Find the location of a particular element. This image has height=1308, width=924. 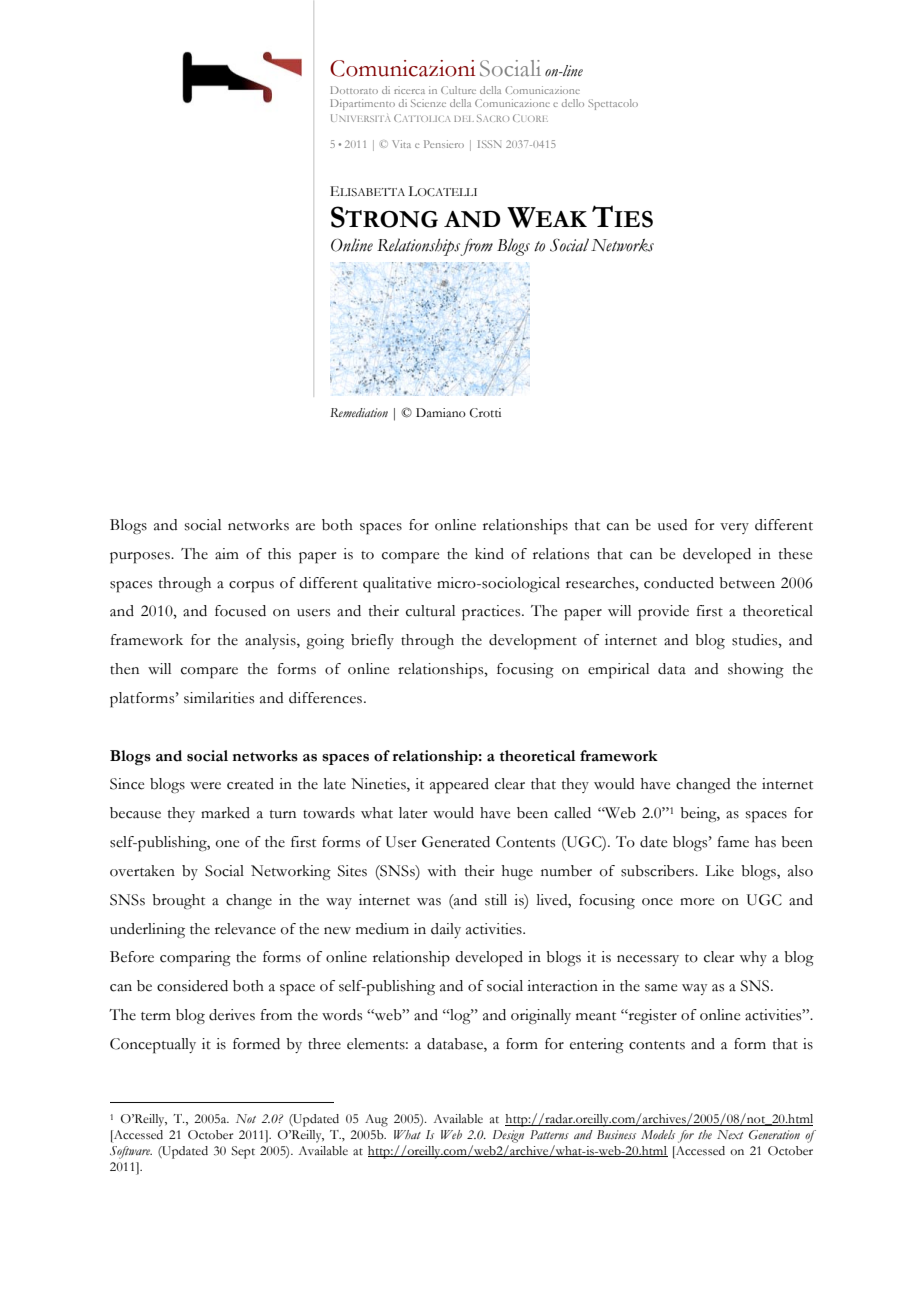

dello is located at coordinates (573, 103).
